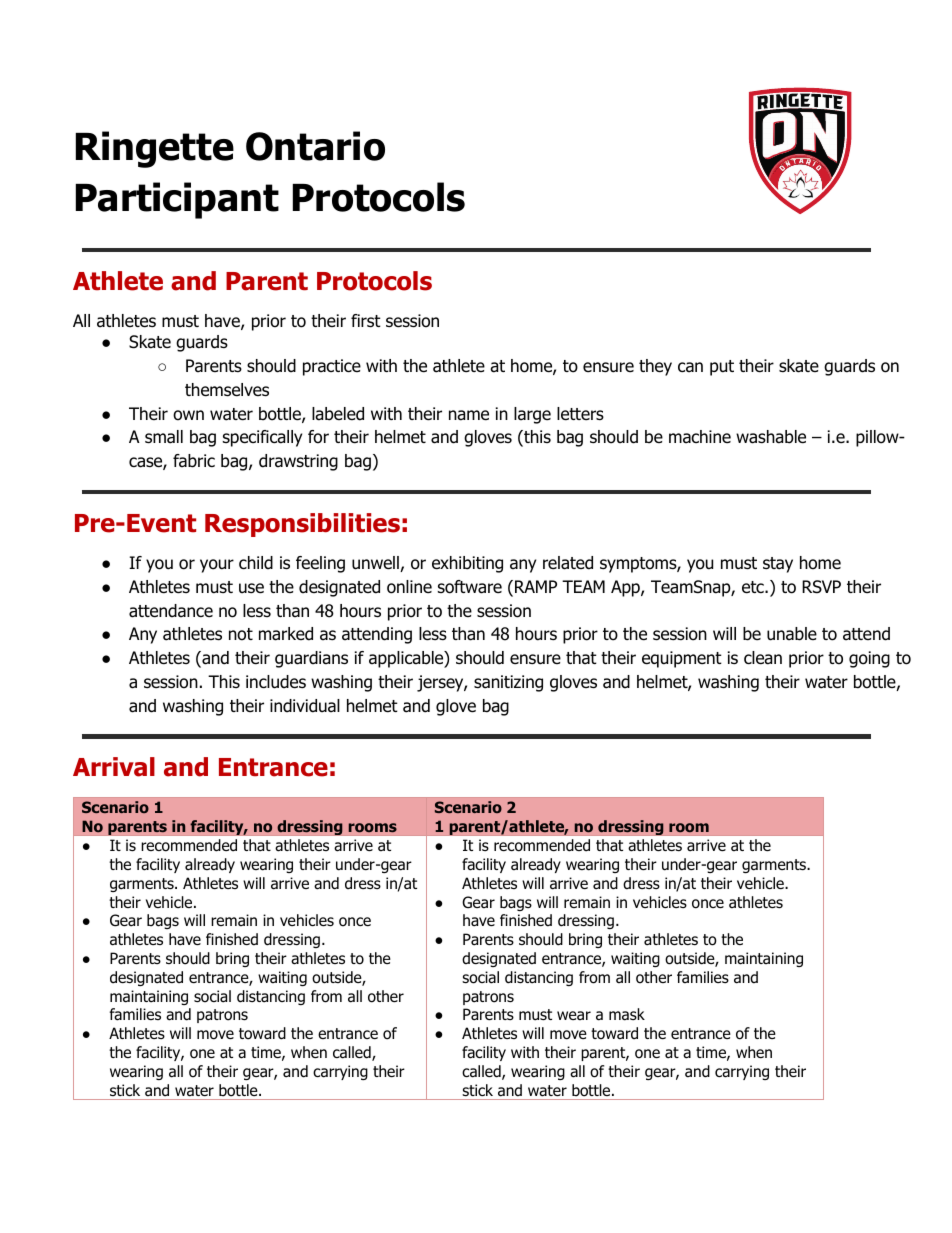  I want to click on Arrival, so click(114, 767).
